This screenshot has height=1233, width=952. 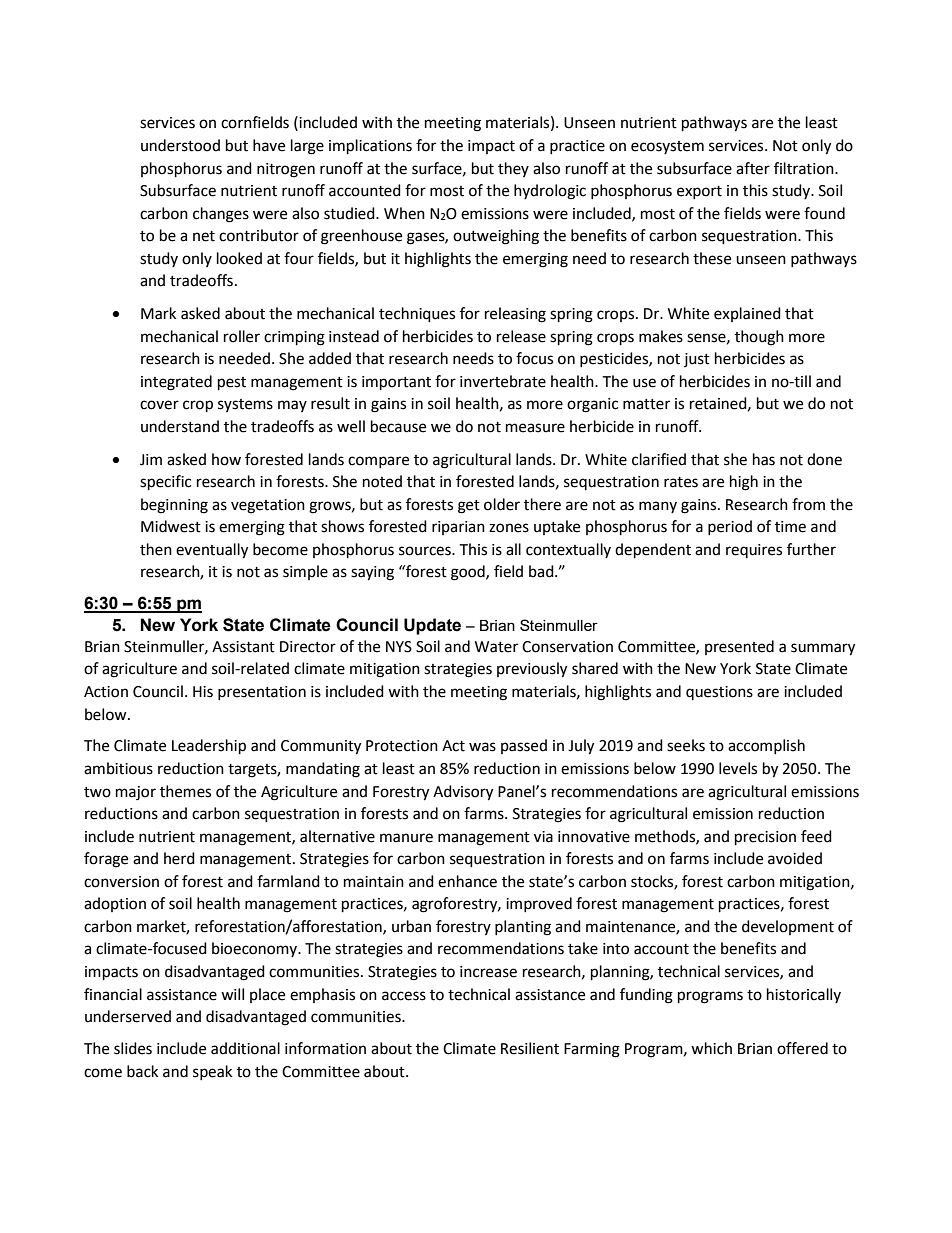 I want to click on Resilient, so click(x=530, y=1048).
